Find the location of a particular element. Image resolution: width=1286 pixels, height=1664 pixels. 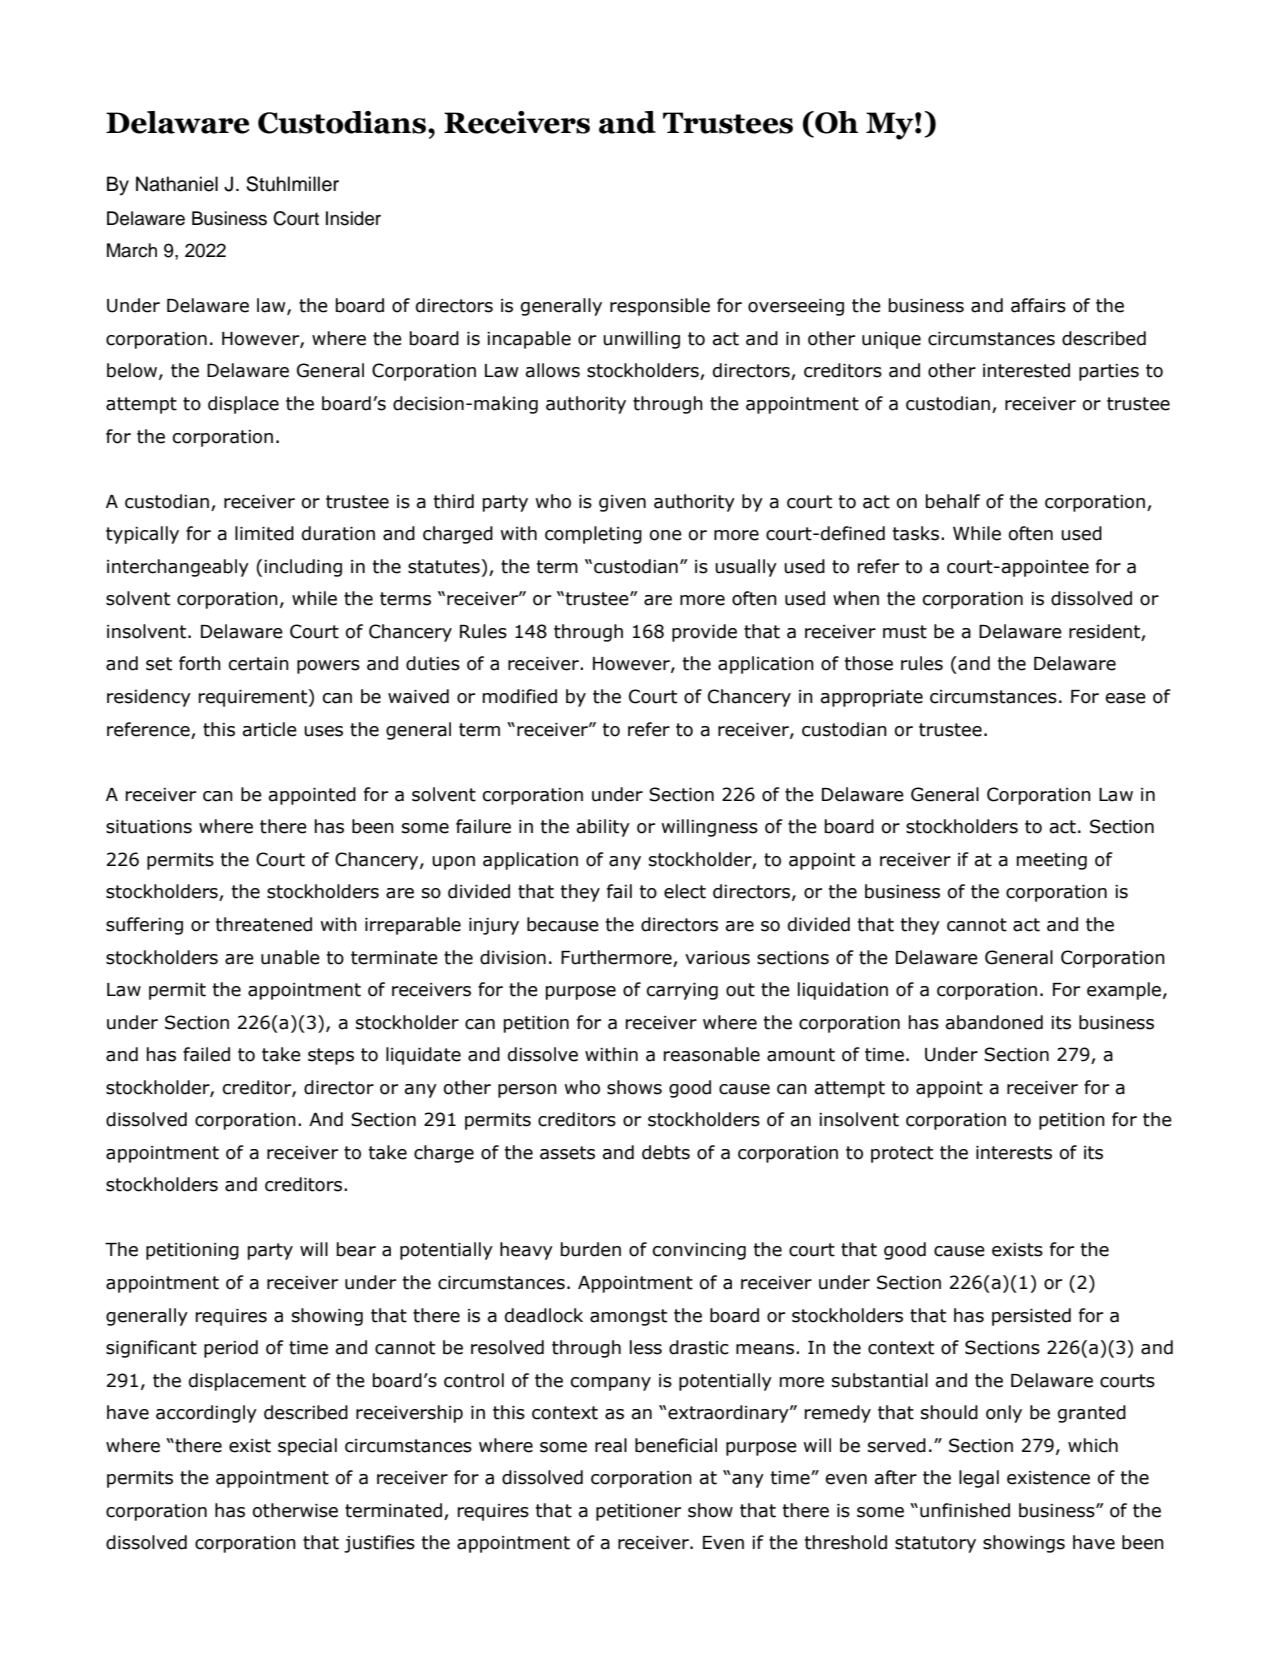

behalf is located at coordinates (953, 501).
